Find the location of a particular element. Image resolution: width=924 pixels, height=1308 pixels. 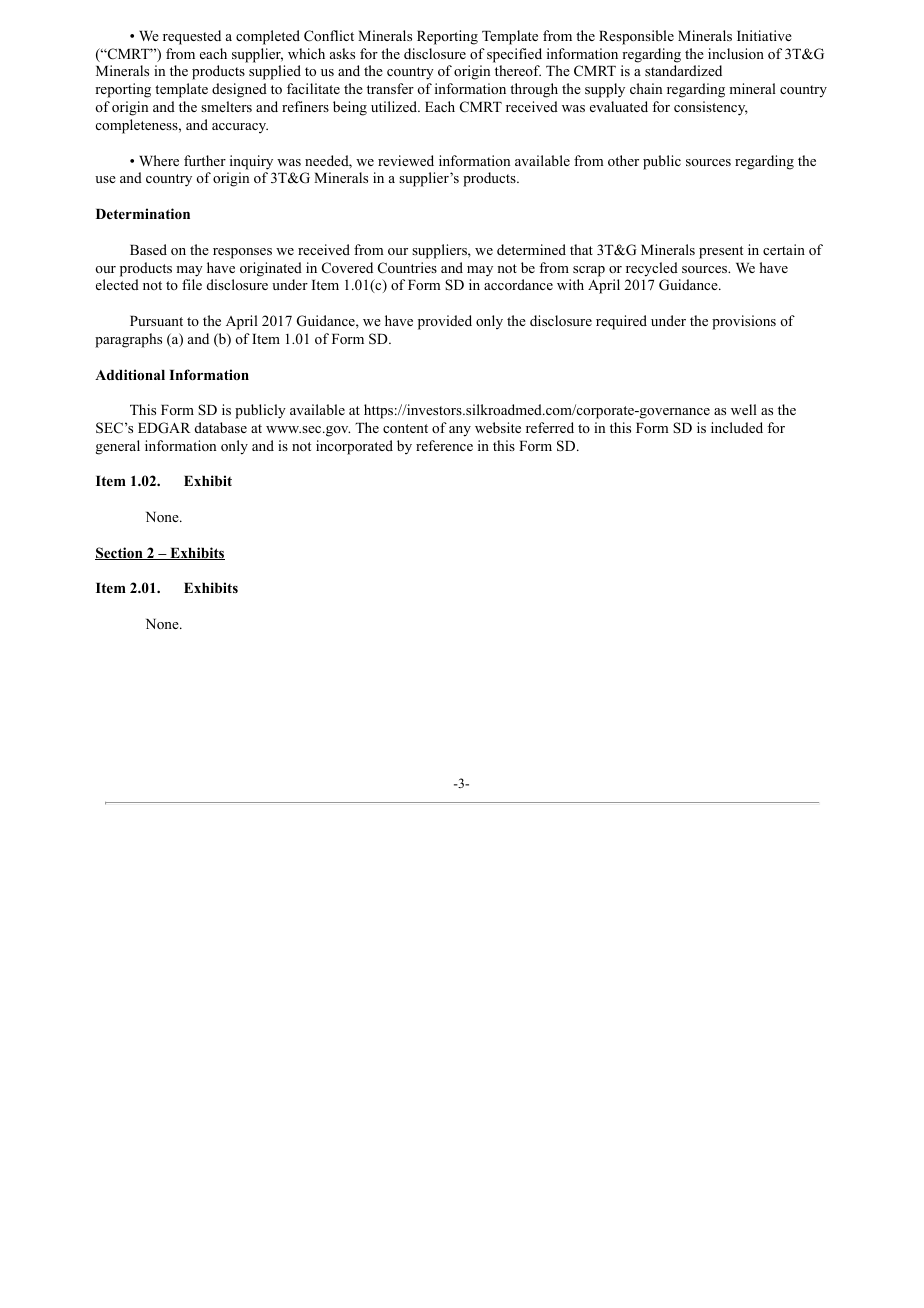

reference is located at coordinates (444, 445).
